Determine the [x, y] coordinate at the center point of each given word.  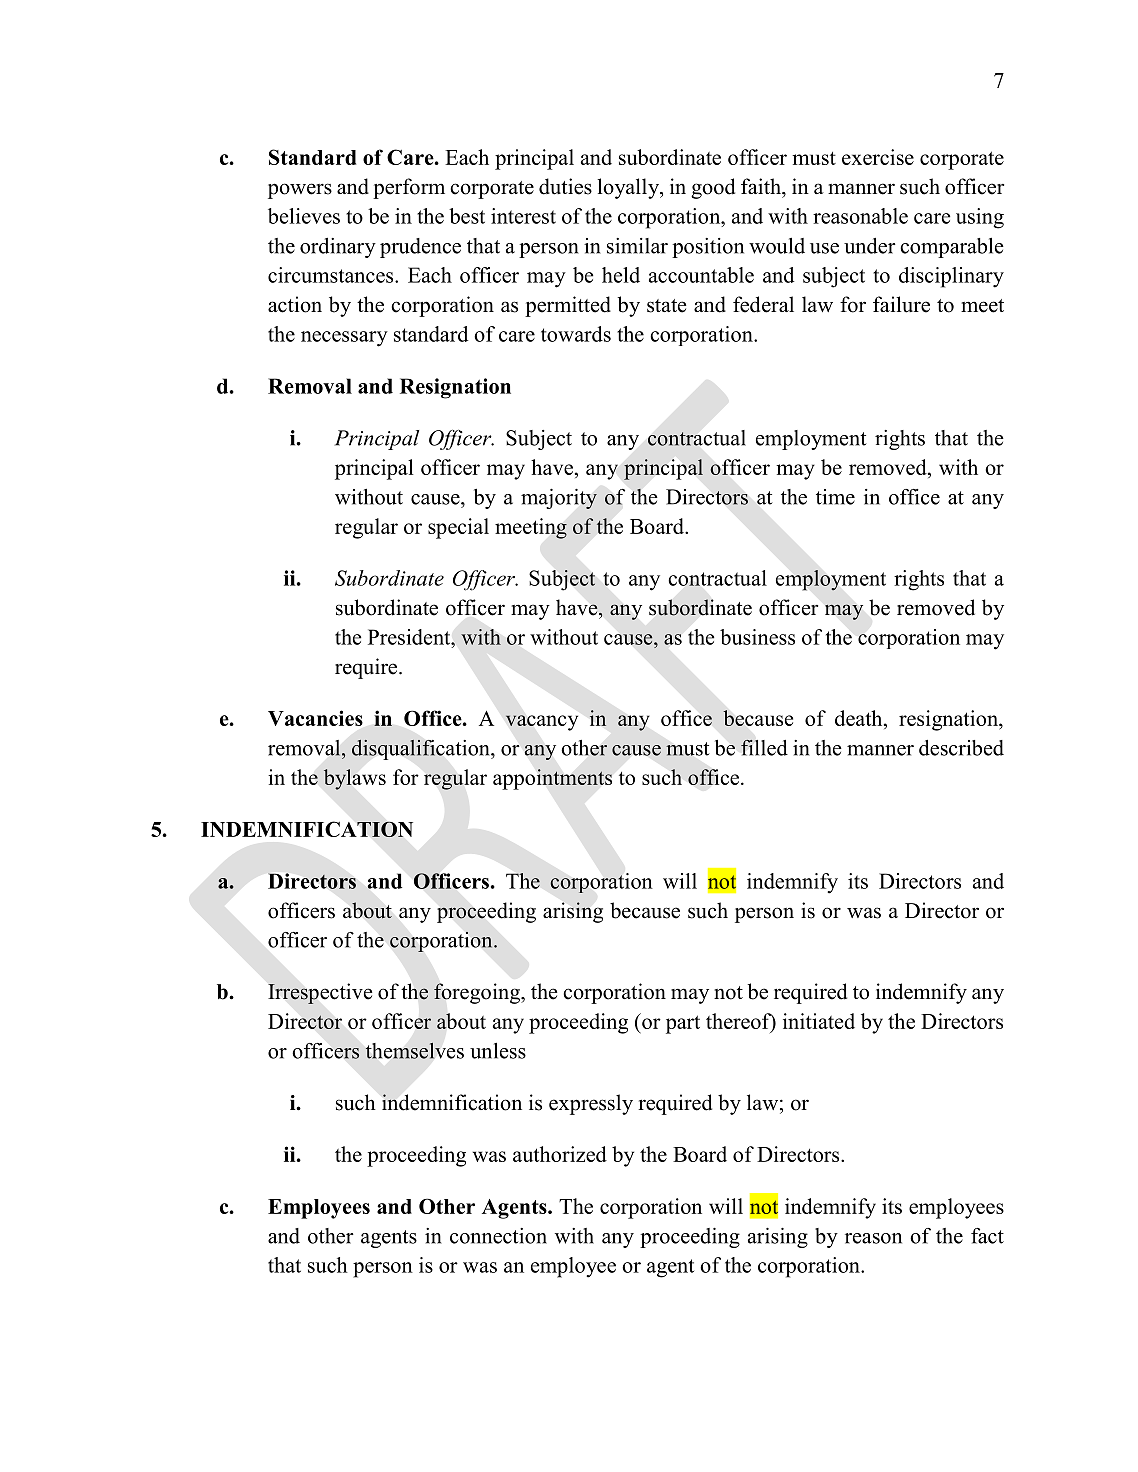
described [961, 748]
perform [409, 188]
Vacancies [315, 718]
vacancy [542, 723]
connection [498, 1236]
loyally [629, 188]
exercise [878, 157]
